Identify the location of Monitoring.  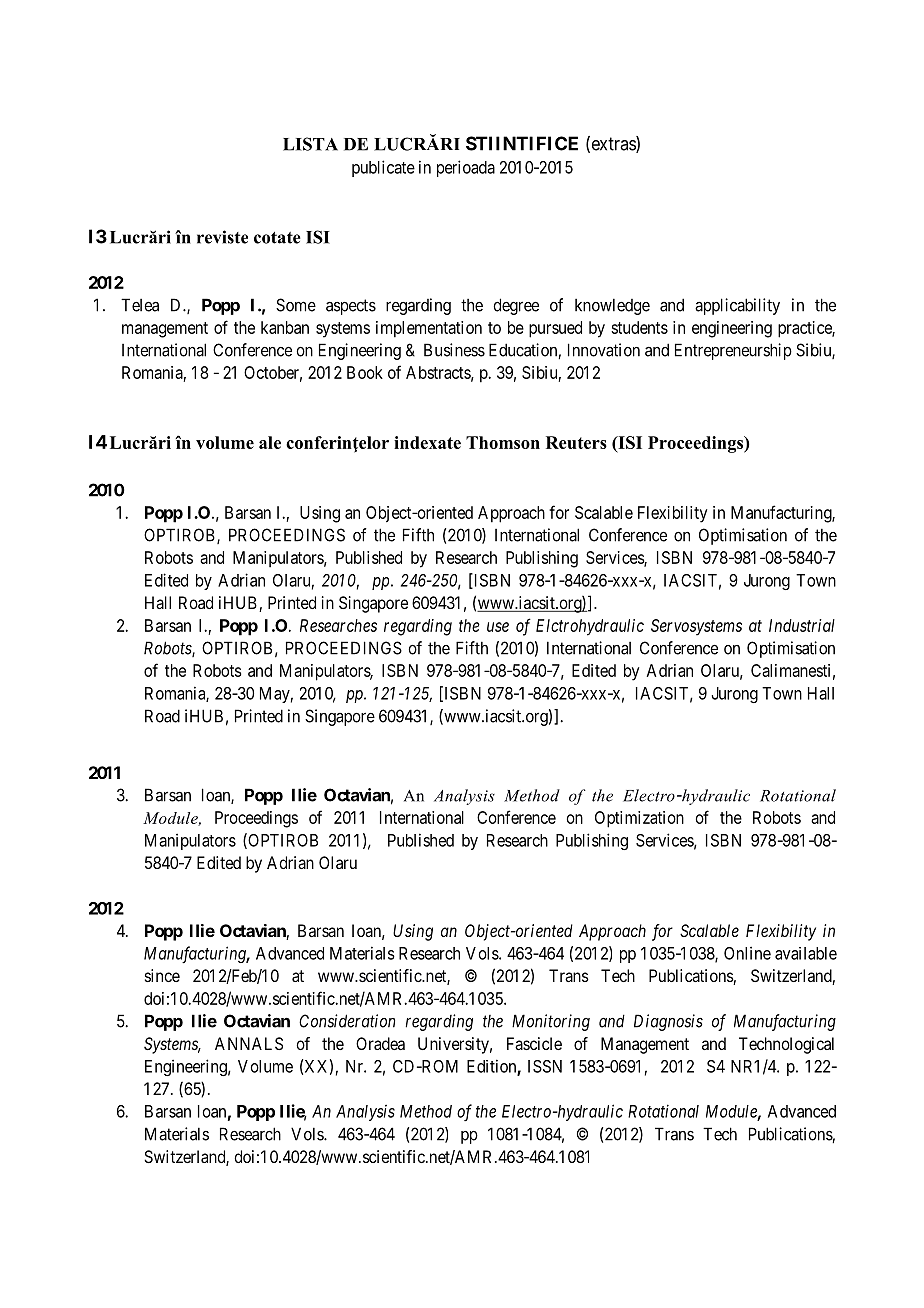
(551, 1022).
